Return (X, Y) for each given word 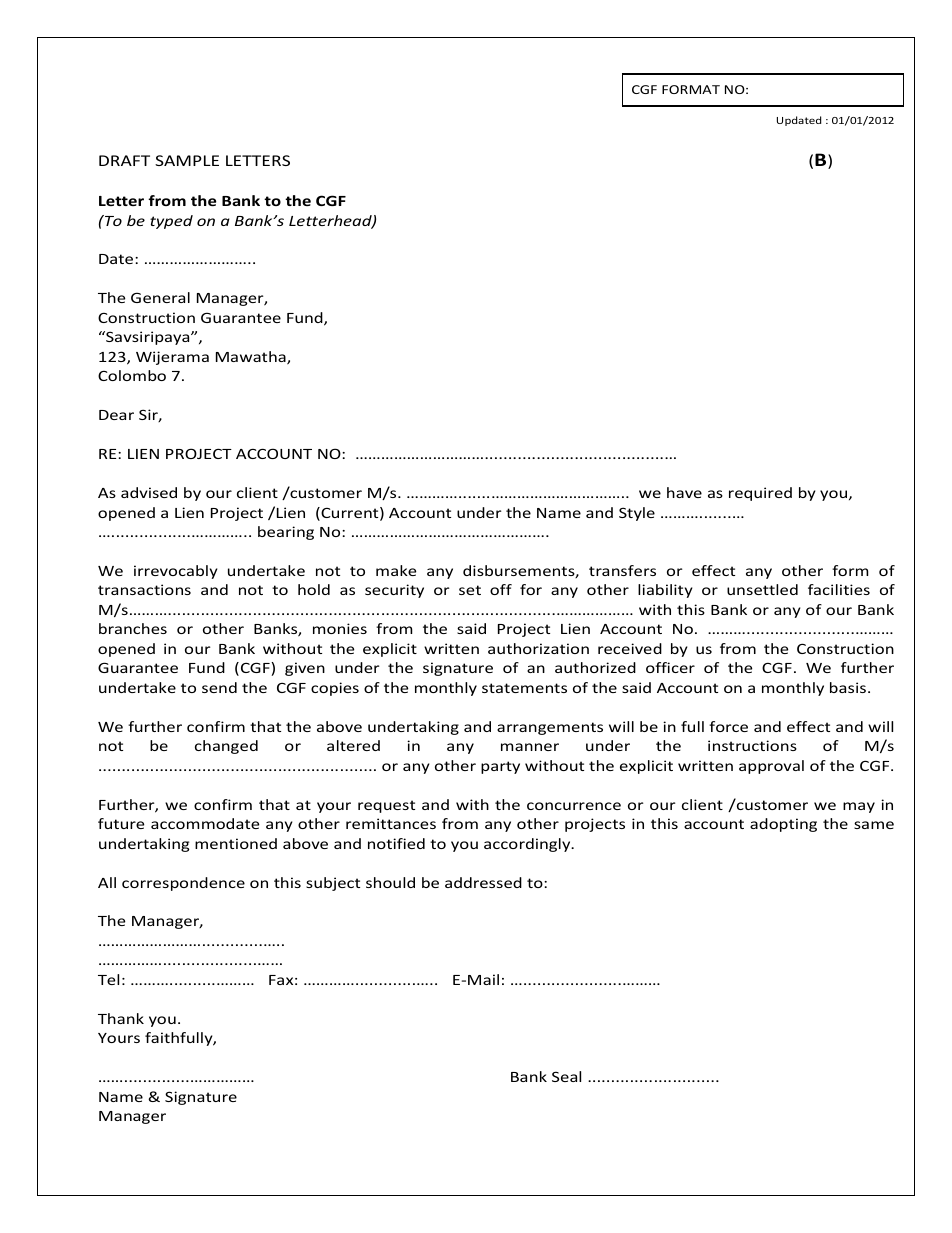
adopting (783, 825)
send (219, 687)
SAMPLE (187, 160)
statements (524, 688)
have (684, 492)
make (396, 570)
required (760, 494)
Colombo (132, 375)
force (728, 726)
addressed (483, 882)
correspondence (183, 884)
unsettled (762, 589)
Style (637, 514)
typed (171, 222)
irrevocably (176, 572)
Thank (121, 1018)
